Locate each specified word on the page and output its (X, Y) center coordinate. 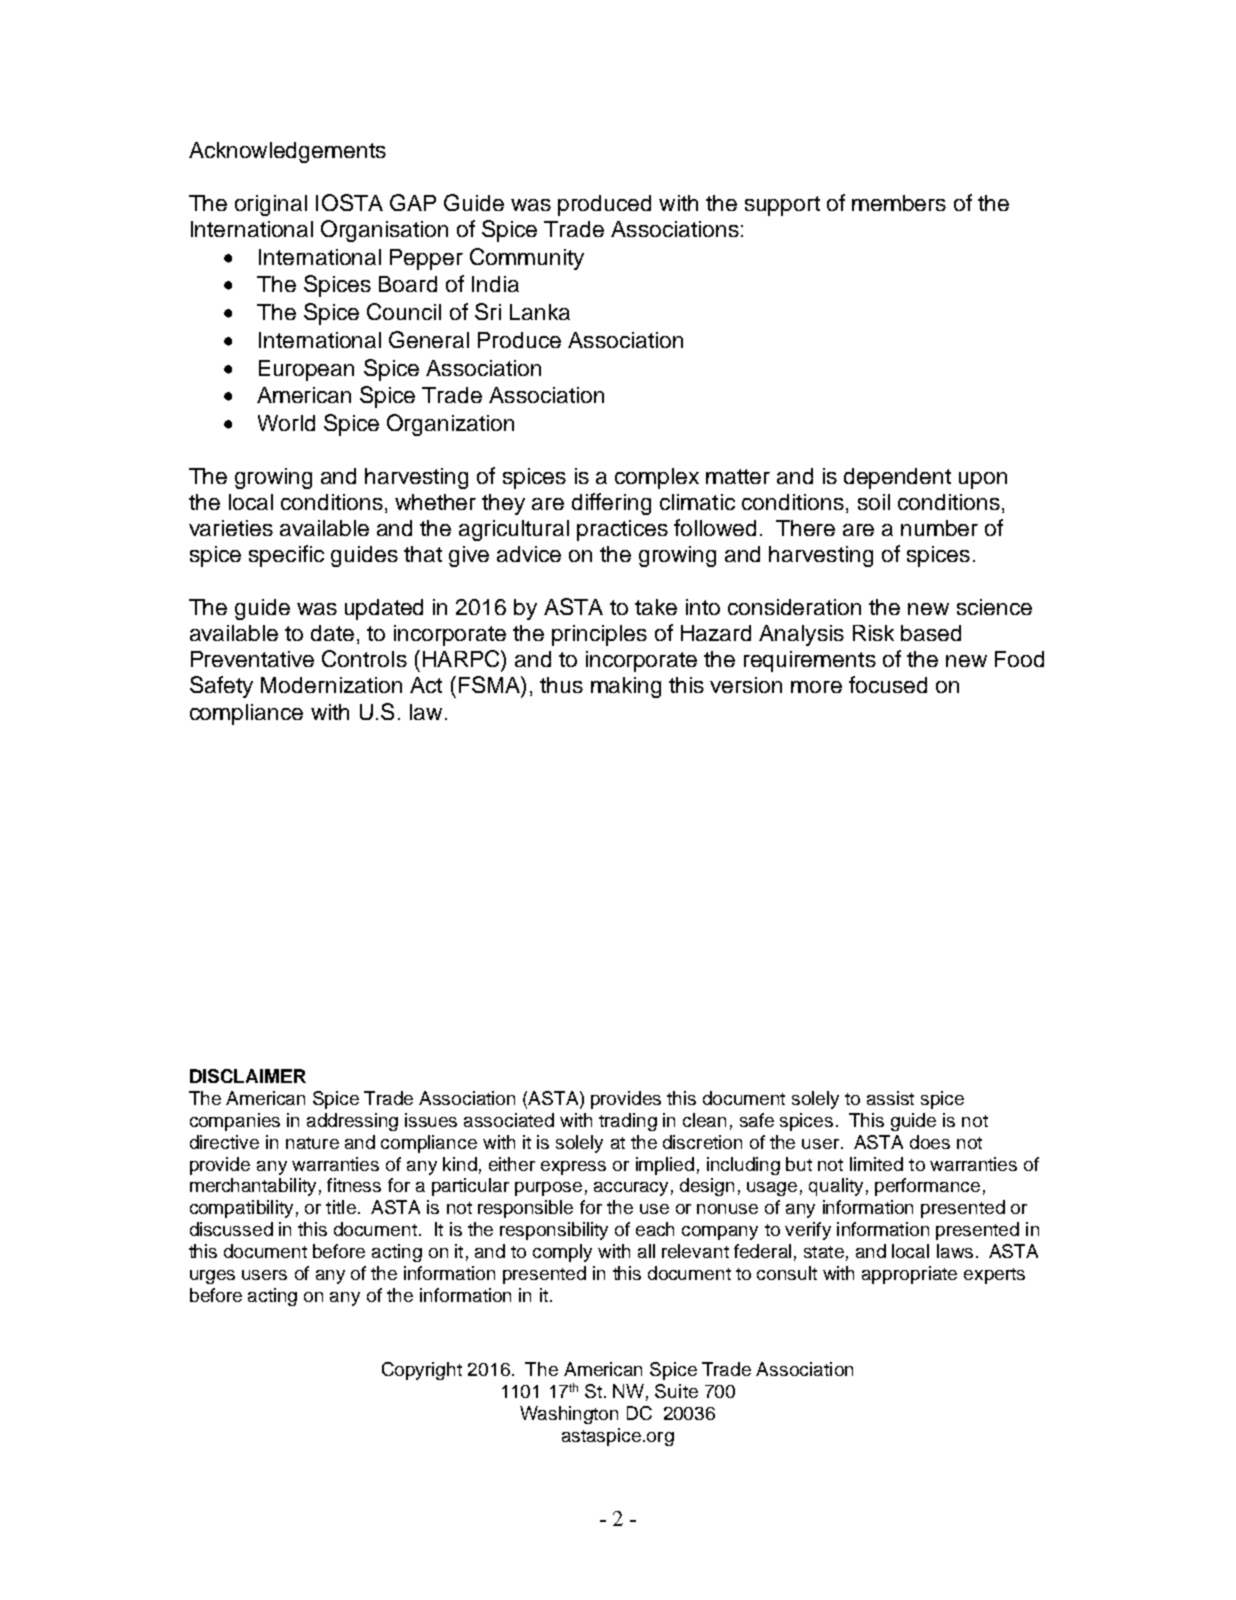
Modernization (331, 685)
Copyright (422, 1371)
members (899, 203)
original (271, 205)
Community (527, 259)
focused (888, 684)
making (626, 687)
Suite (676, 1391)
